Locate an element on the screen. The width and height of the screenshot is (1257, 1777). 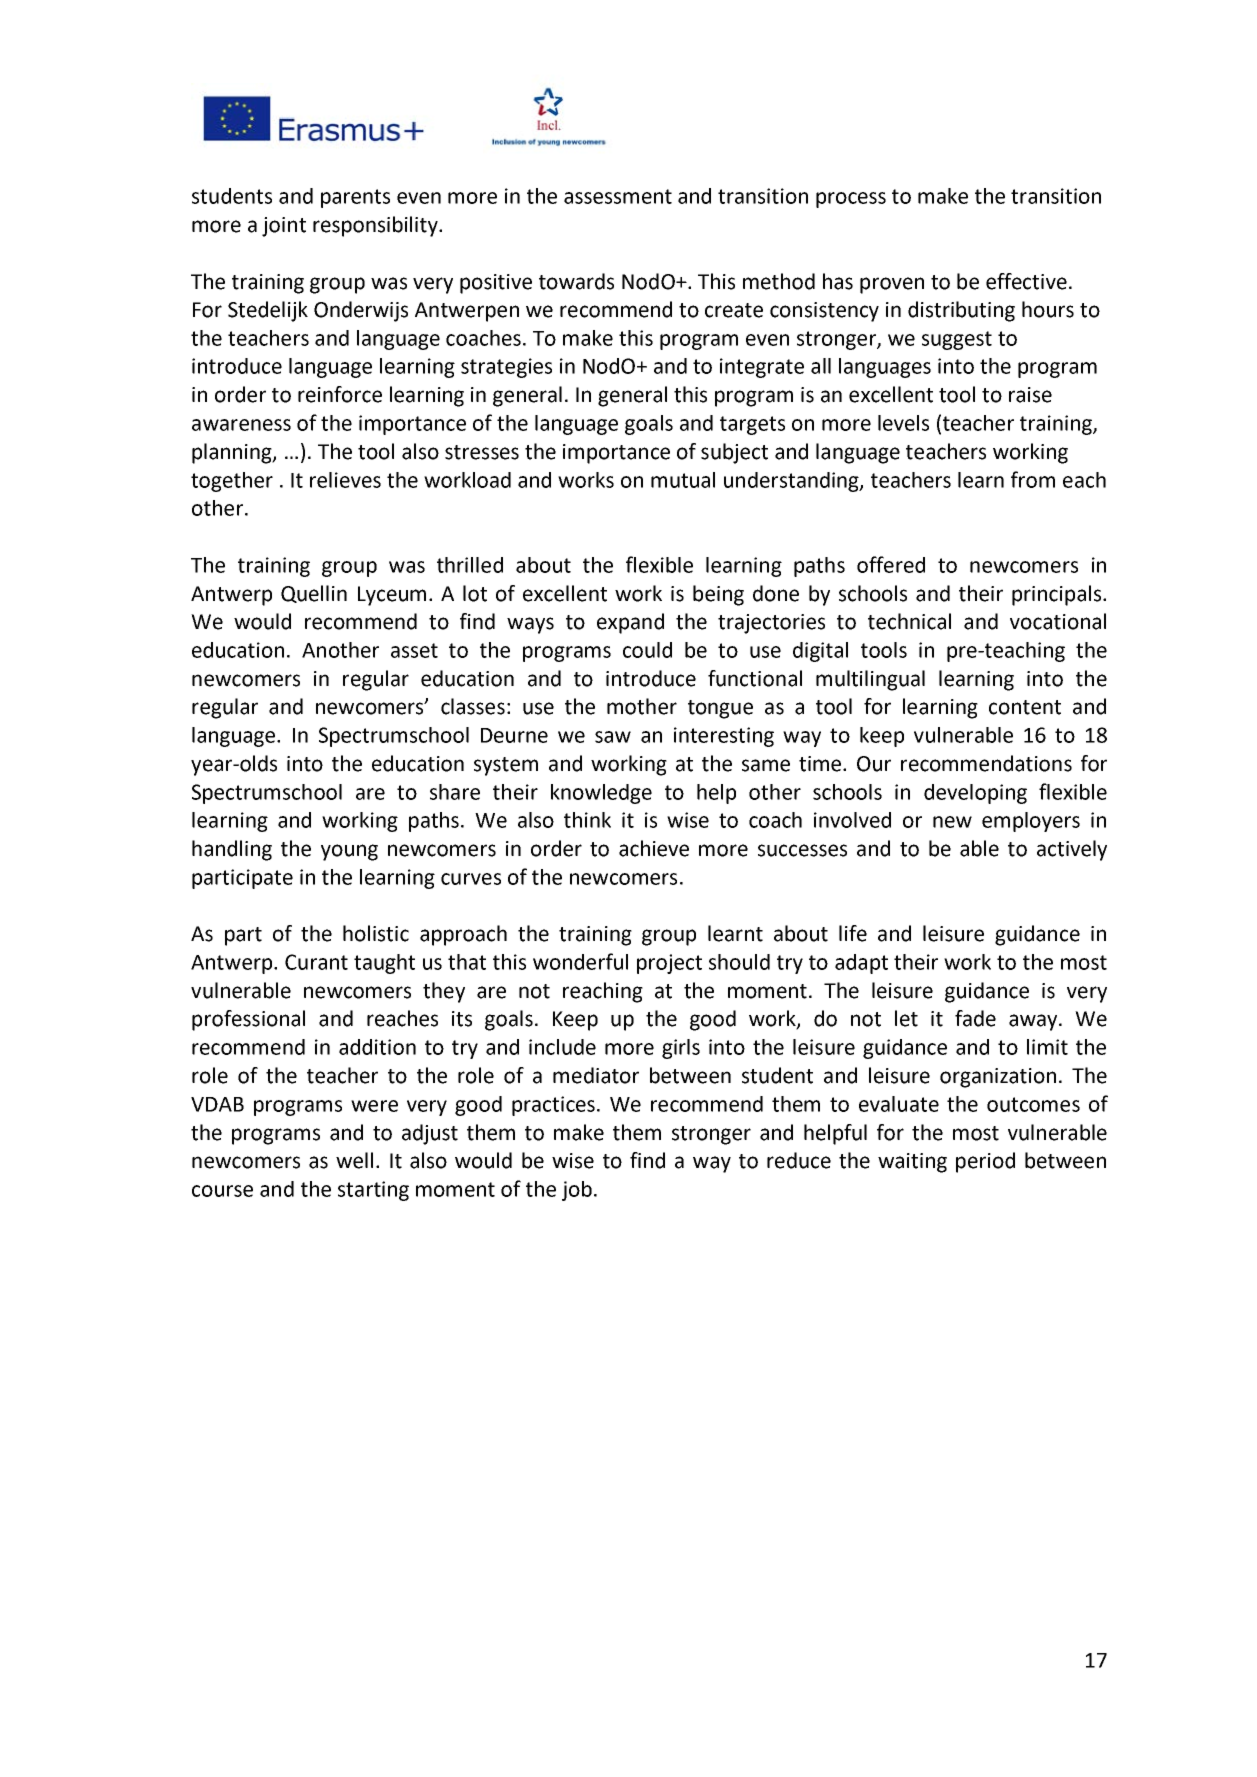
content is located at coordinates (1025, 707).
